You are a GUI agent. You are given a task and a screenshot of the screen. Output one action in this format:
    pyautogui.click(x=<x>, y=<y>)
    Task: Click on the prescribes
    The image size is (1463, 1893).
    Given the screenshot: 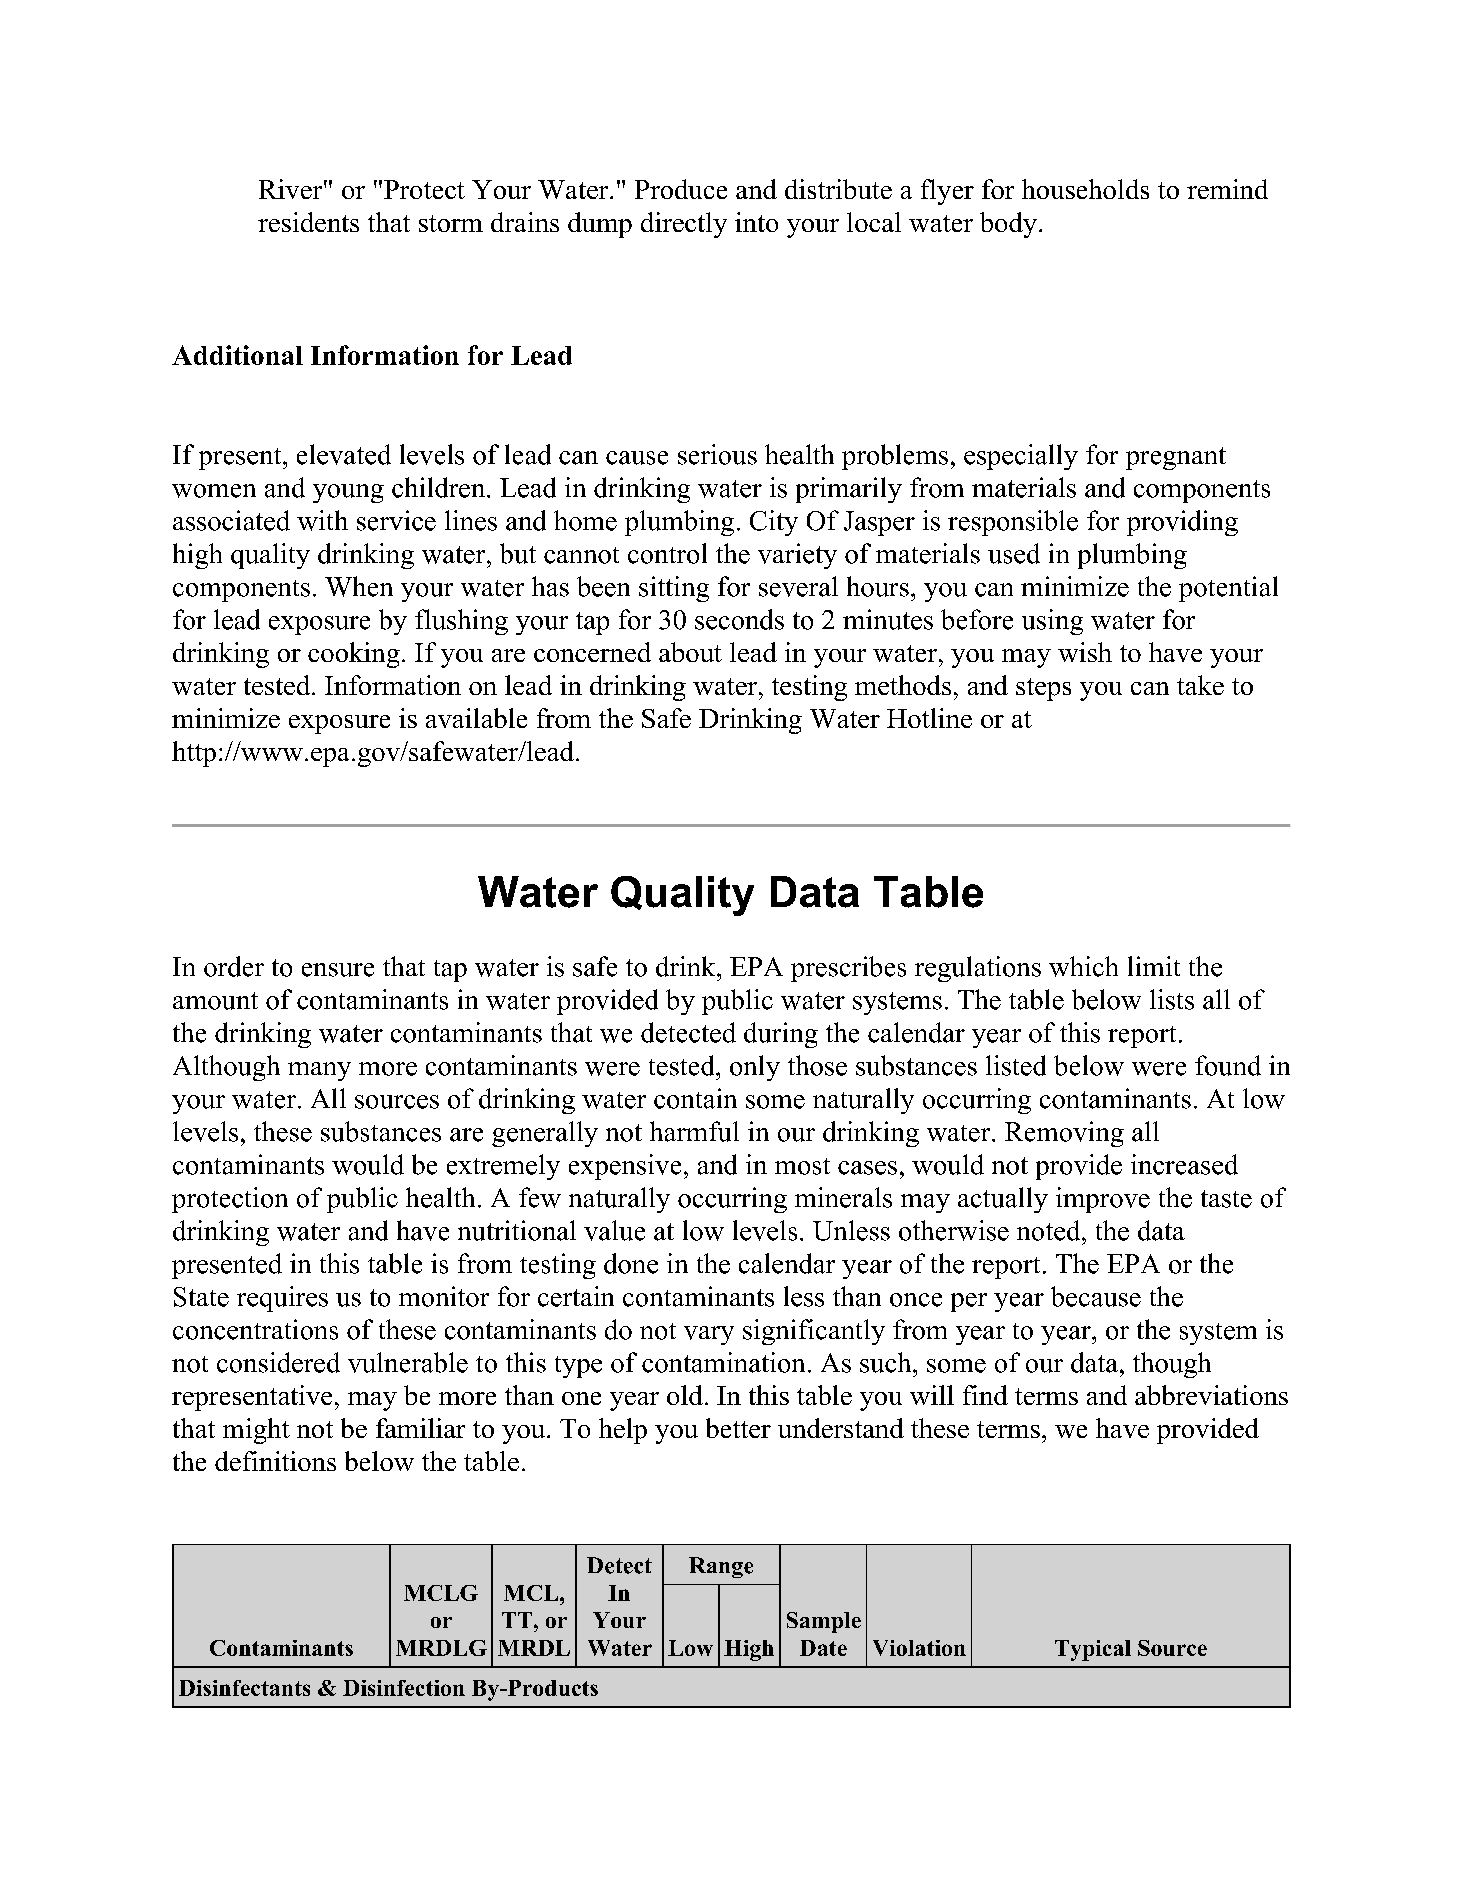 What is the action you would take?
    pyautogui.click(x=848, y=969)
